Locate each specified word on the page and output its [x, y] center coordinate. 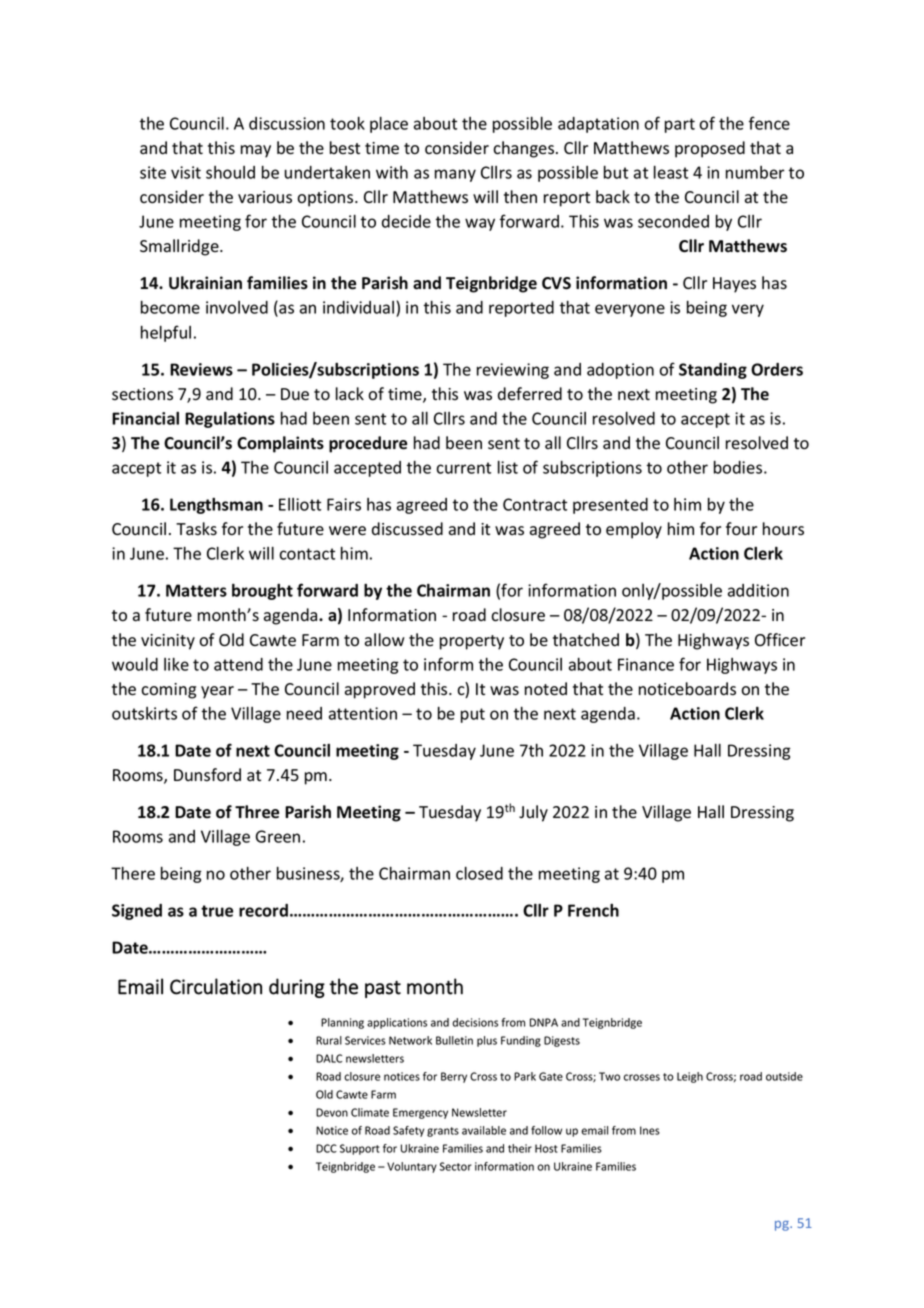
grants [443, 1132]
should [230, 172]
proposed [710, 149]
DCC [326, 1148]
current [463, 468]
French [593, 910]
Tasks [196, 529]
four [741, 529]
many [455, 175]
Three [257, 812]
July [533, 813]
